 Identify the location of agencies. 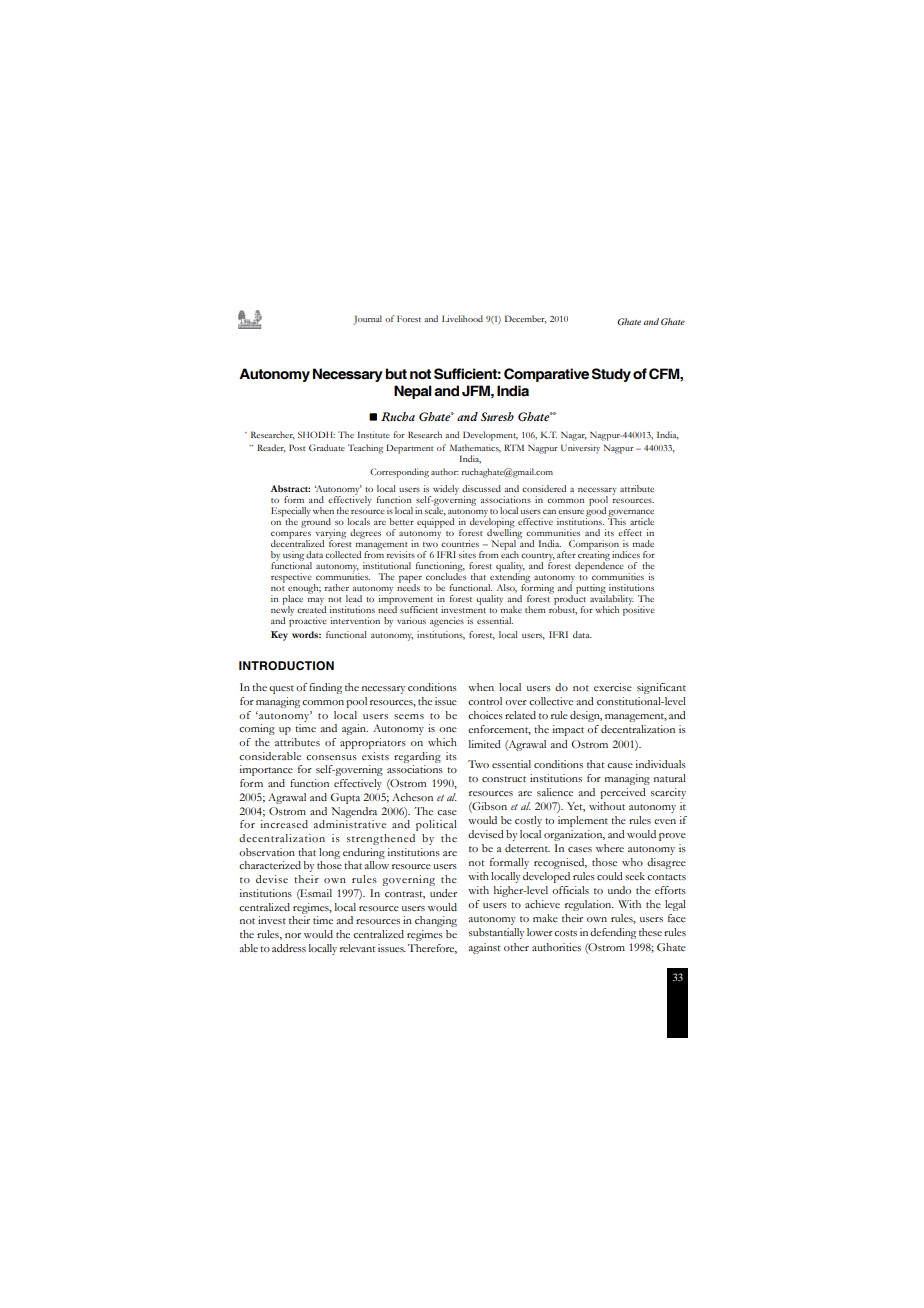
(447, 622).
